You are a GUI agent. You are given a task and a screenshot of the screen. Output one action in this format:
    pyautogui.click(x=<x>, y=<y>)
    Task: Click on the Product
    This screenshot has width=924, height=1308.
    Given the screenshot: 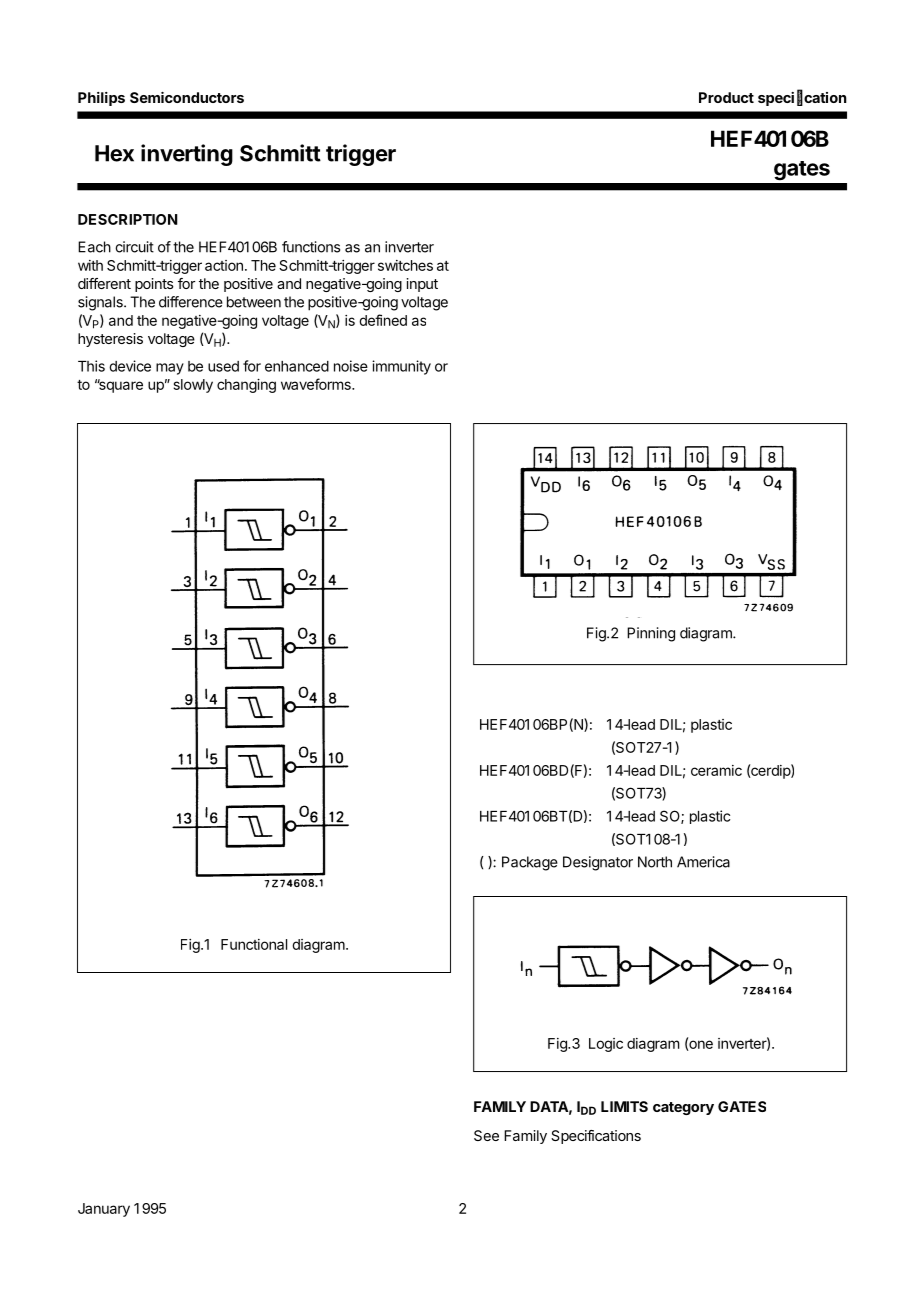 What is the action you would take?
    pyautogui.click(x=726, y=97)
